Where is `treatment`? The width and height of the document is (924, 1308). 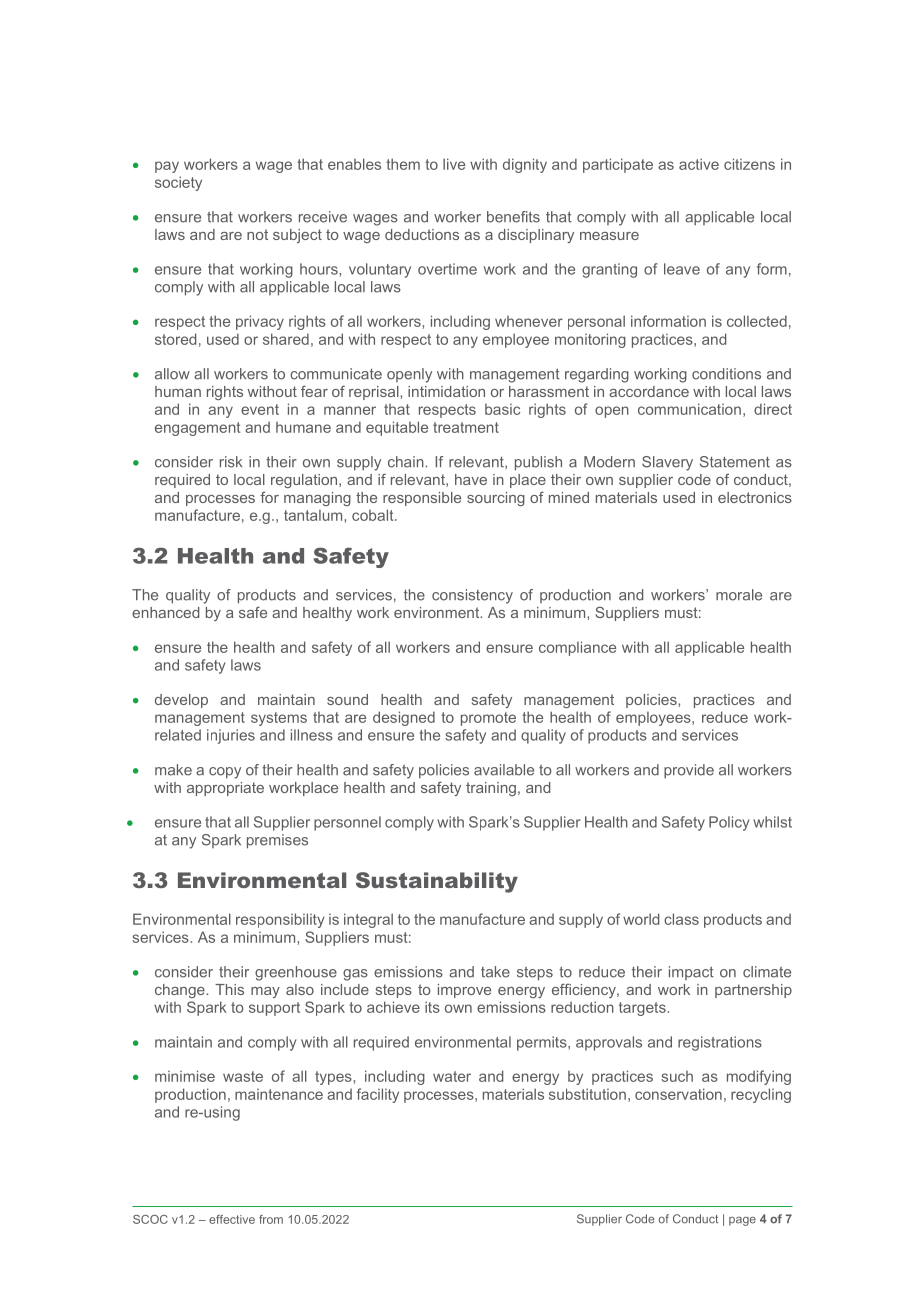 treatment is located at coordinates (466, 427).
